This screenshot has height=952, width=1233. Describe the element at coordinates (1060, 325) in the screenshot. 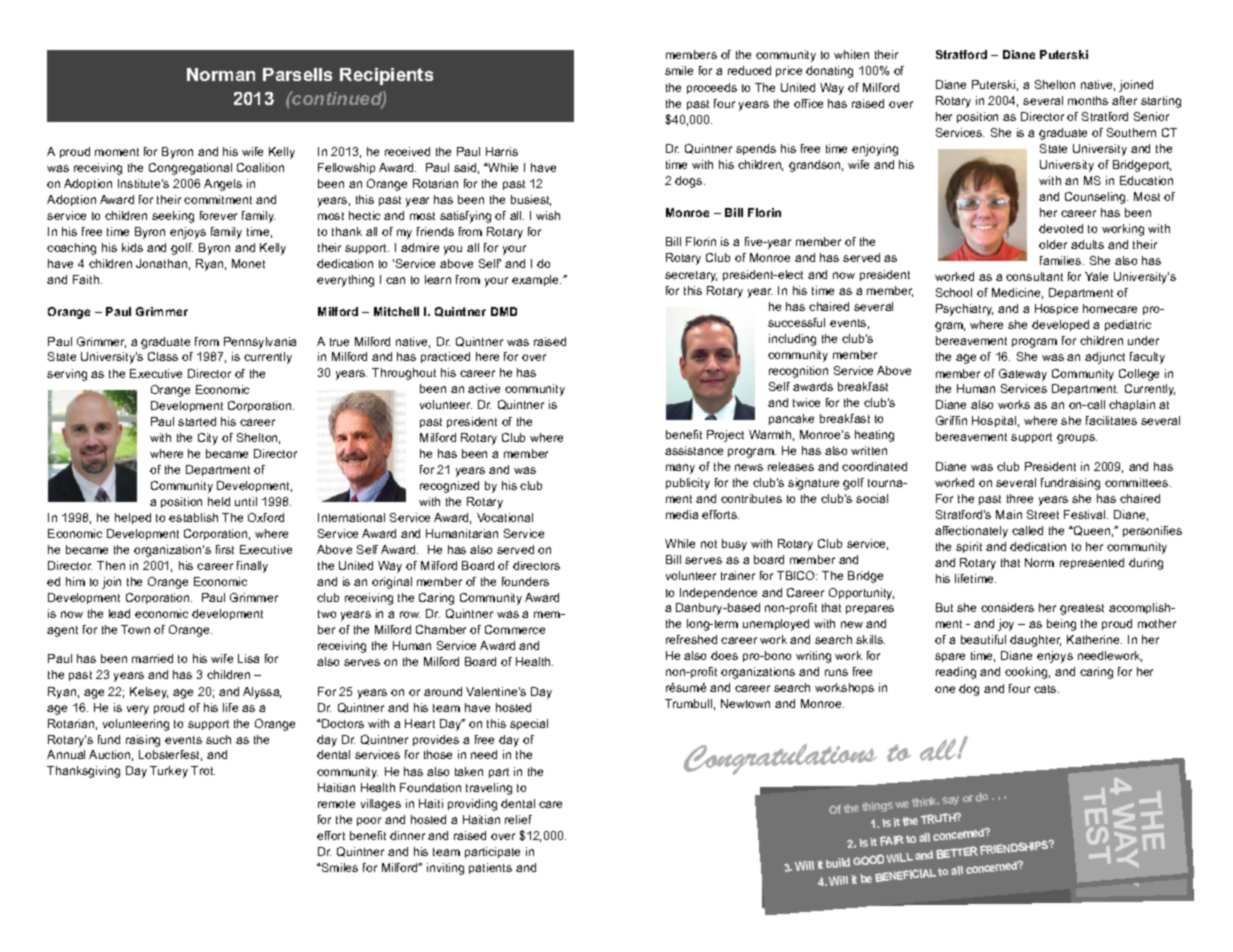

I see `developed` at that location.
